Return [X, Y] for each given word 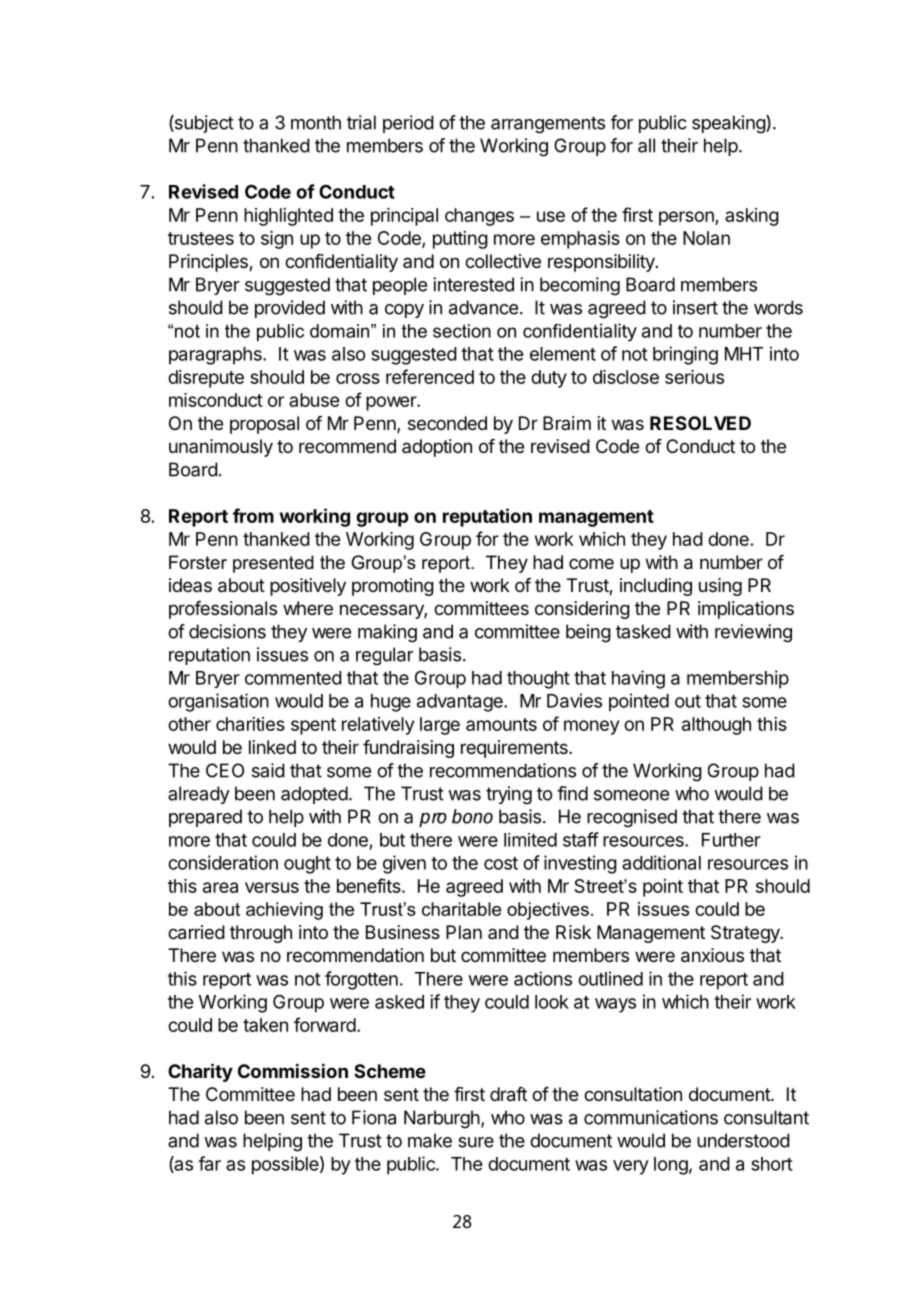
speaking [729, 124]
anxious [712, 955]
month [316, 122]
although [716, 726]
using [720, 587]
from [253, 515]
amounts [501, 724]
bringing [685, 355]
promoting [393, 587]
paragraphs [216, 356]
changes [479, 217]
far [209, 1163]
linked [272, 747]
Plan [464, 932]
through [261, 934]
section [462, 331]
